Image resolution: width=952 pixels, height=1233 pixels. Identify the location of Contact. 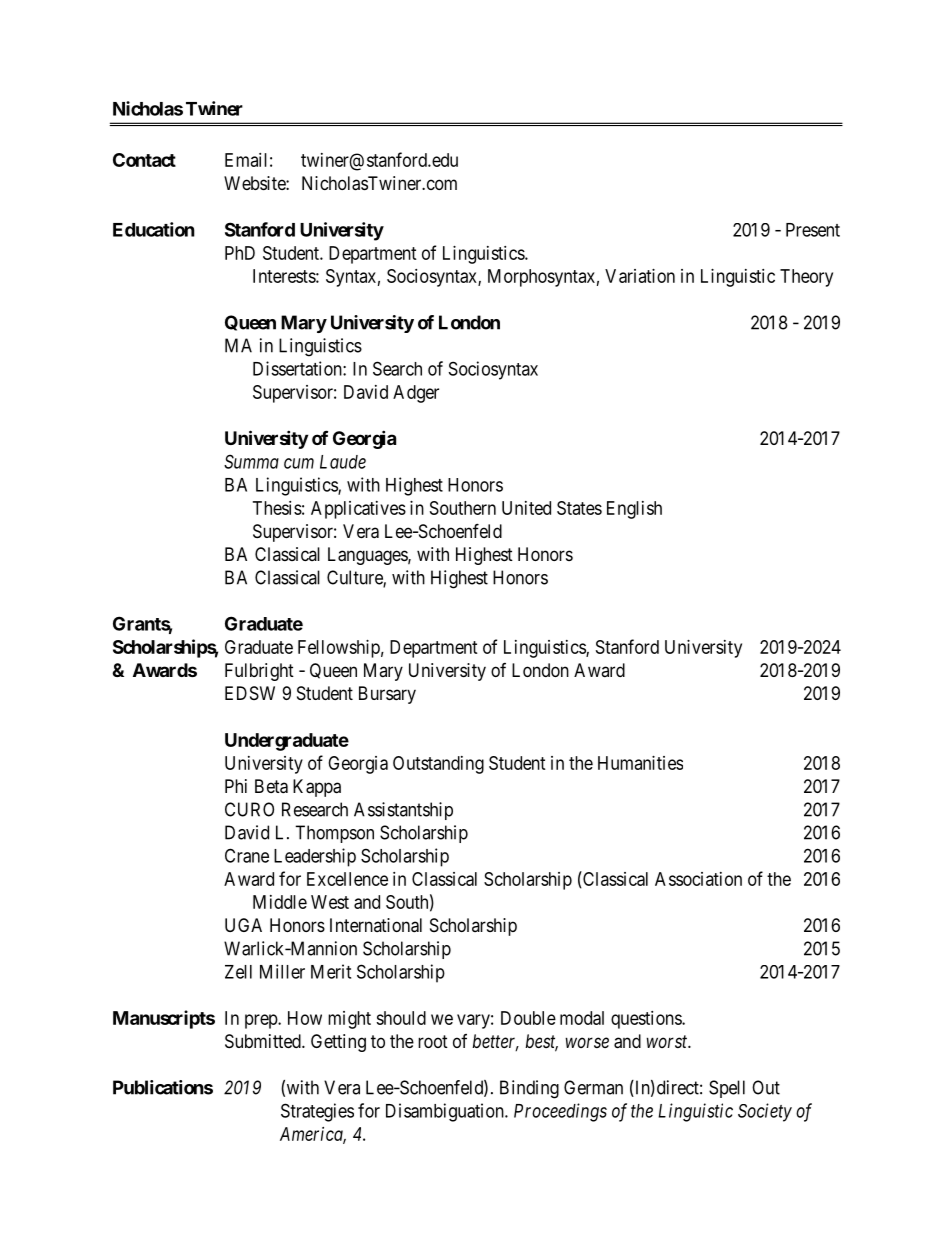
(144, 160).
